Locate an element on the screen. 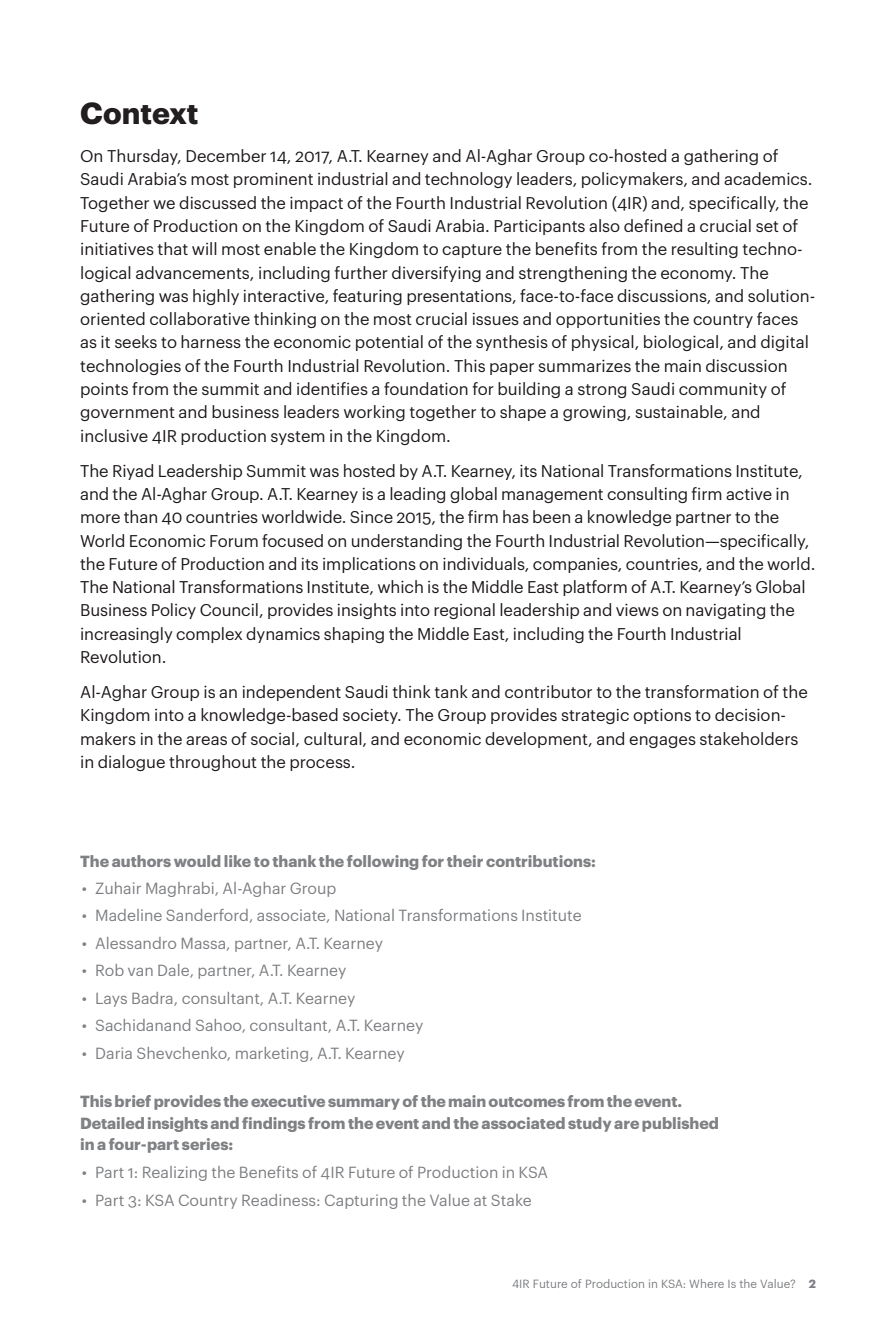 This screenshot has width=896, height=1321. their is located at coordinates (465, 861).
